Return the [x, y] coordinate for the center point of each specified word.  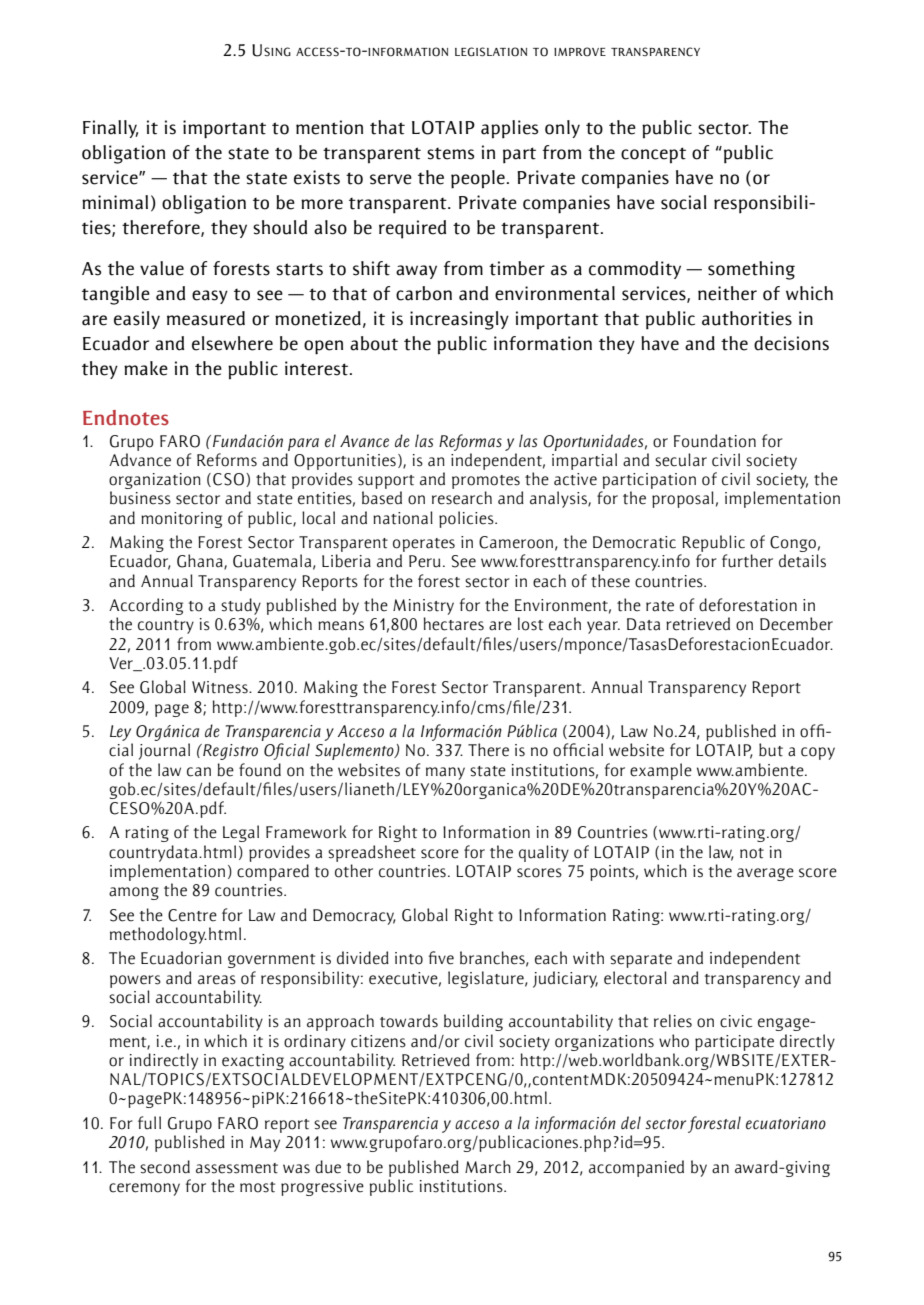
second [165, 1167]
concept [653, 155]
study [241, 606]
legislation [491, 52]
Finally [110, 129]
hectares [454, 624]
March [488, 1167]
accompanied [636, 1168]
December [796, 624]
